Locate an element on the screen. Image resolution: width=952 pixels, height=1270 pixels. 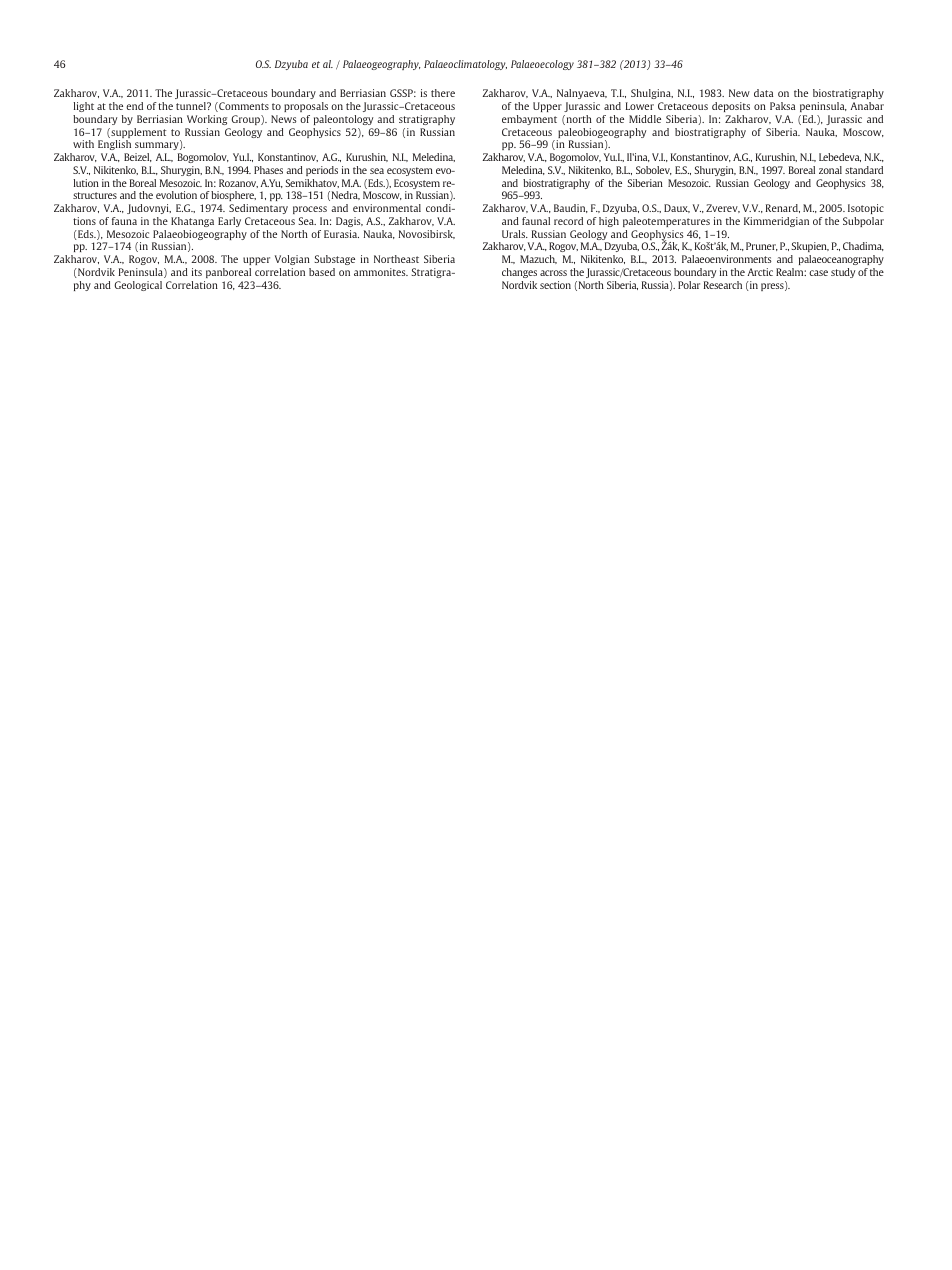
data is located at coordinates (763, 93).
